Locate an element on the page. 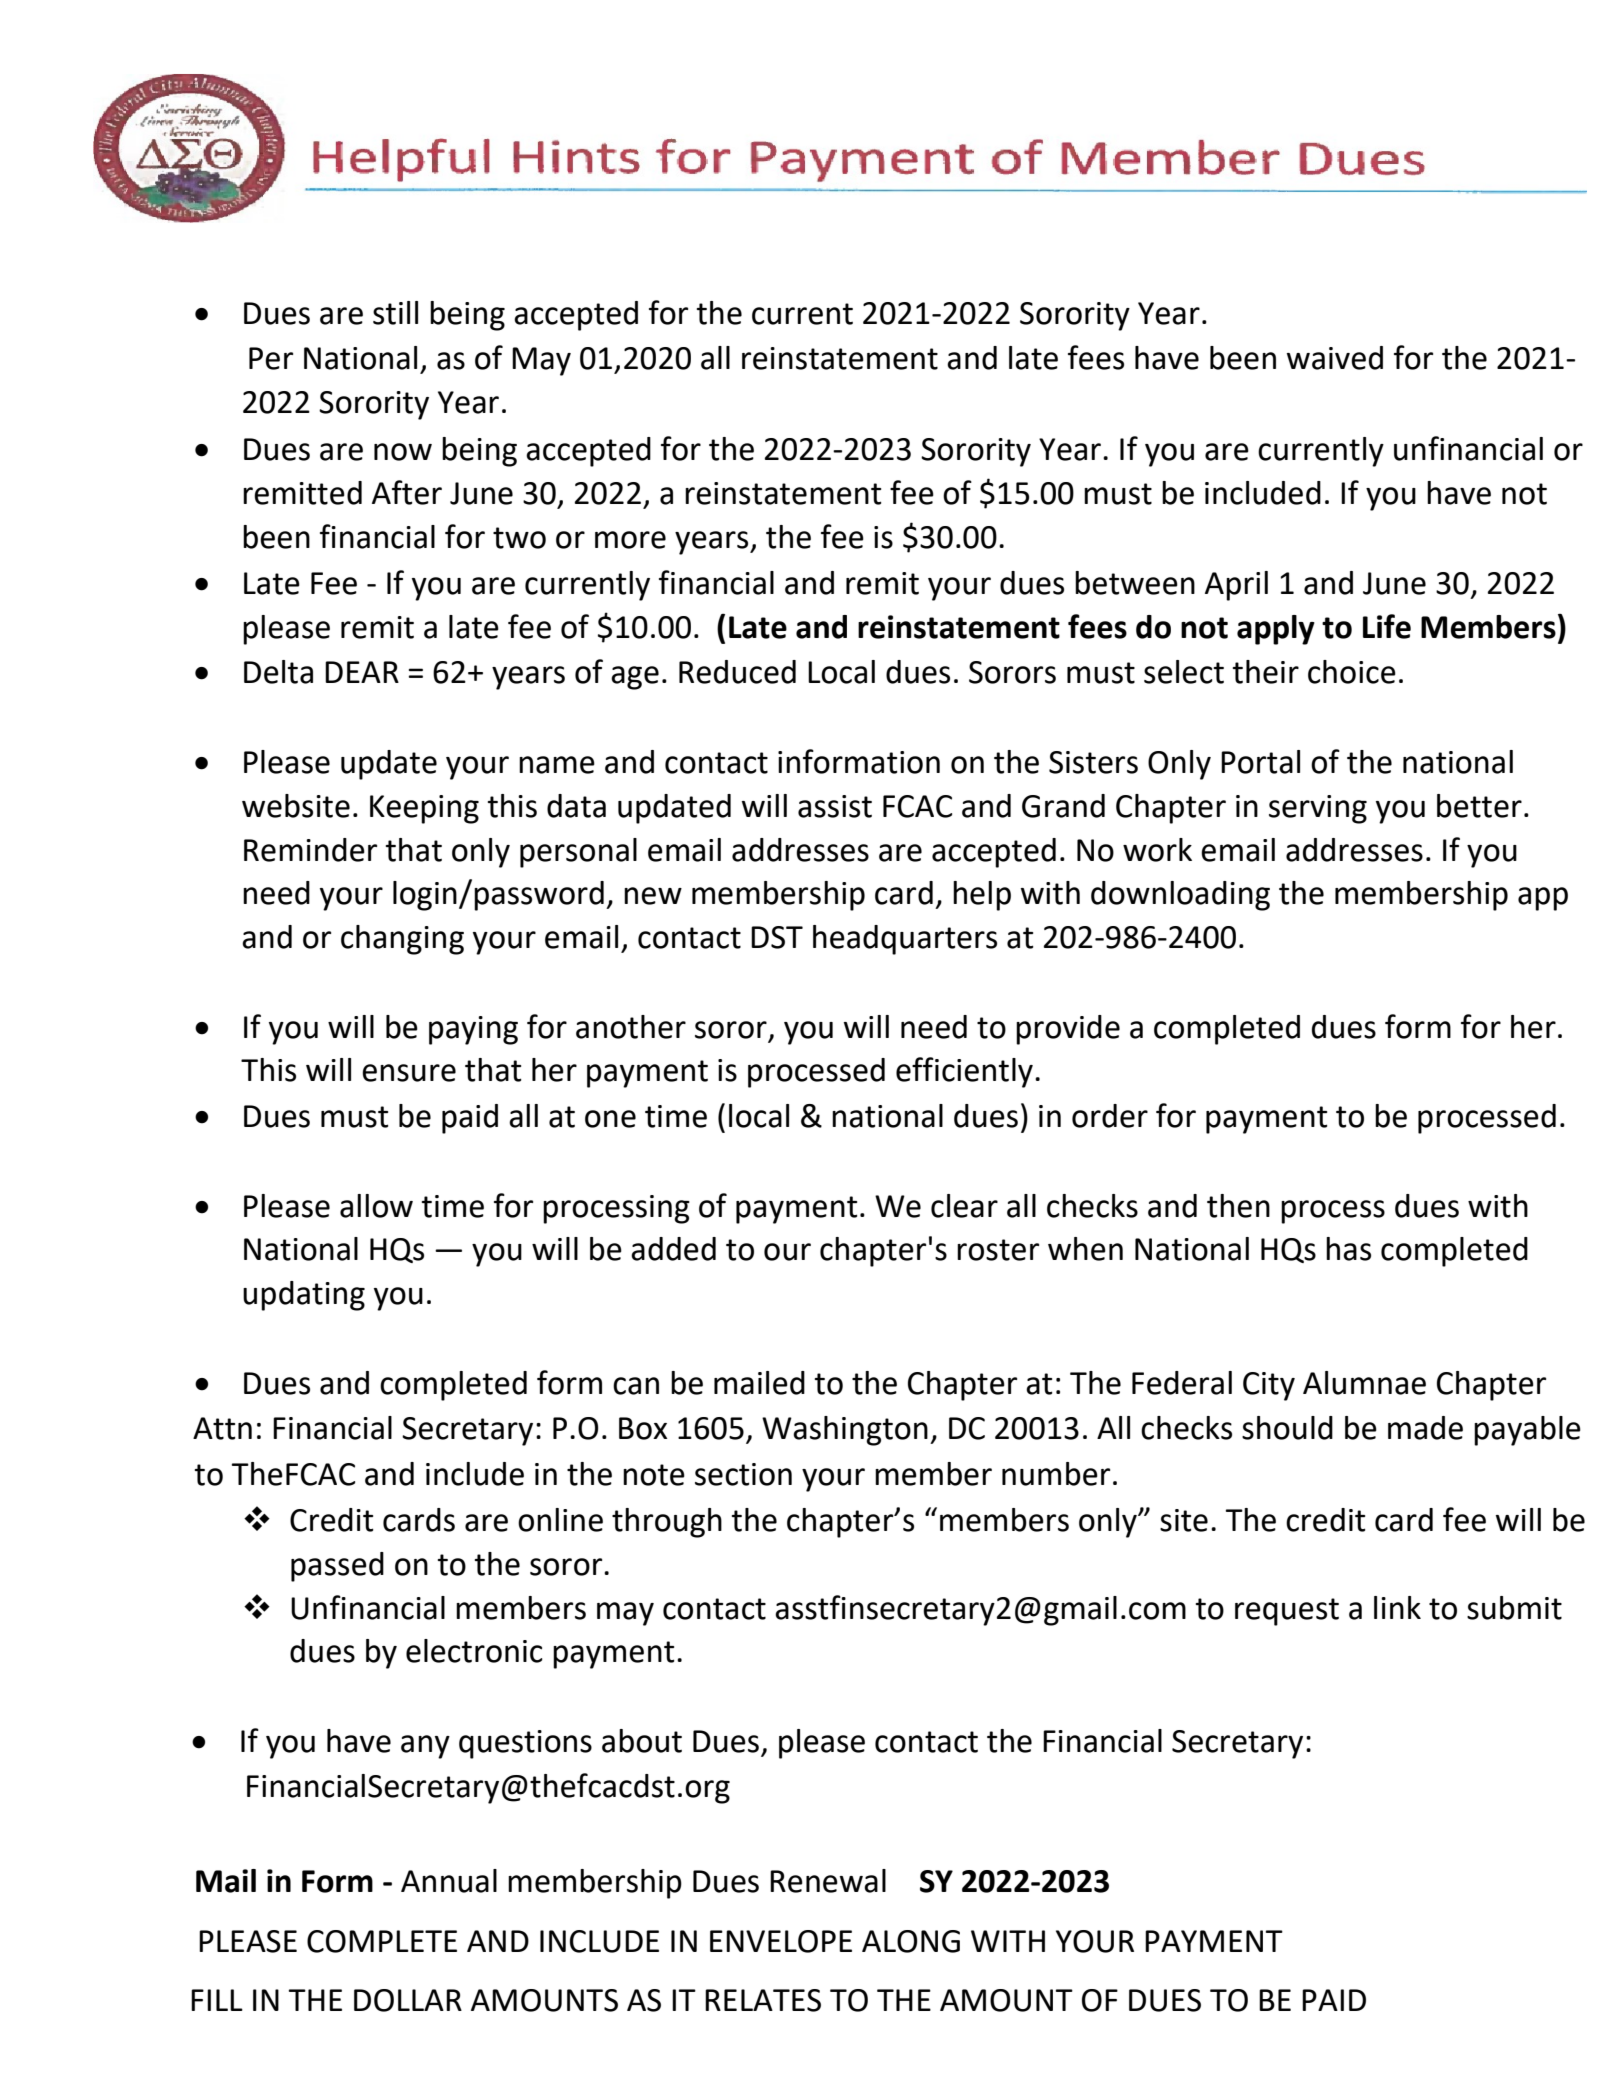  still is located at coordinates (395, 313).
